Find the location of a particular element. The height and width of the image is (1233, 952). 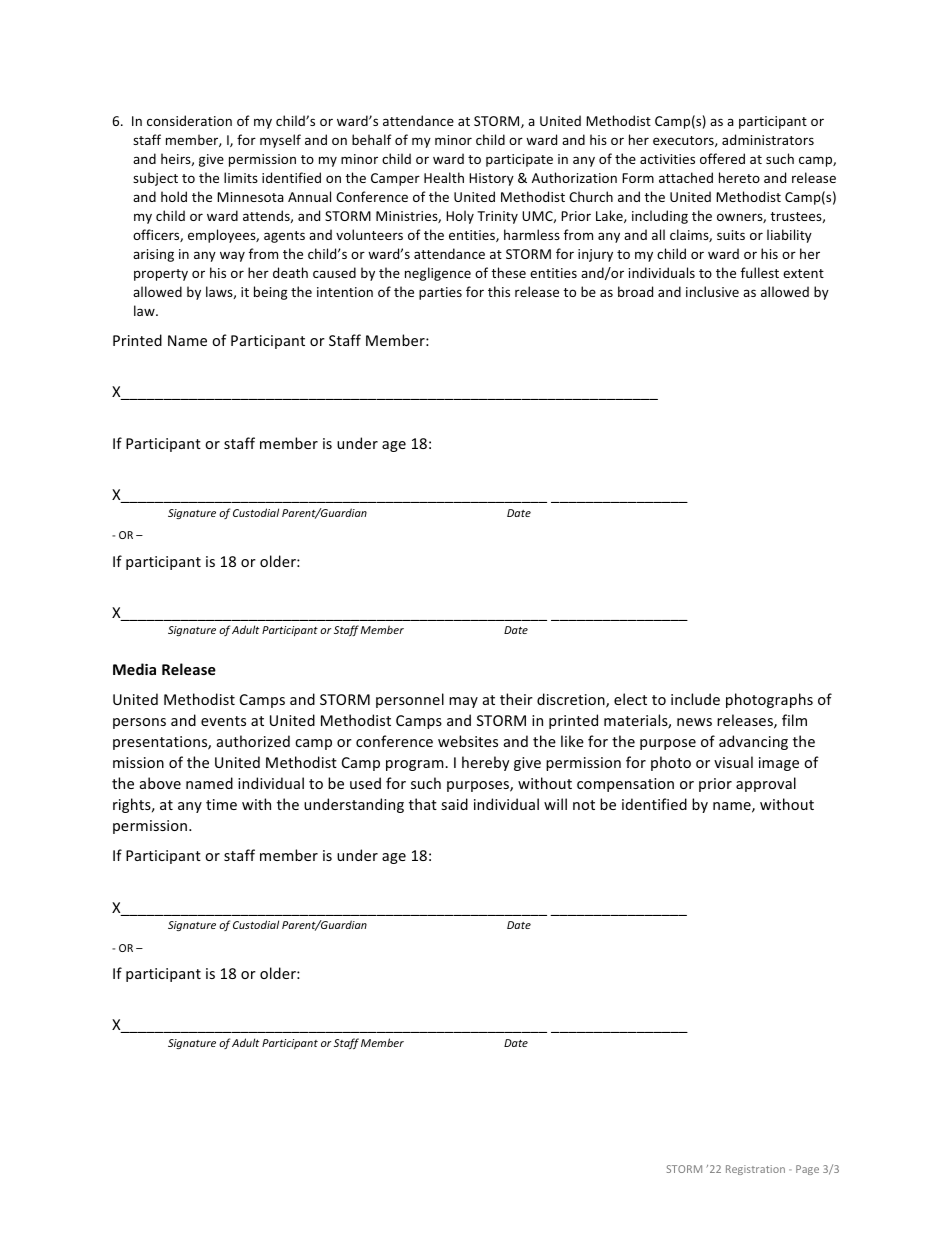

History is located at coordinates (491, 179).
